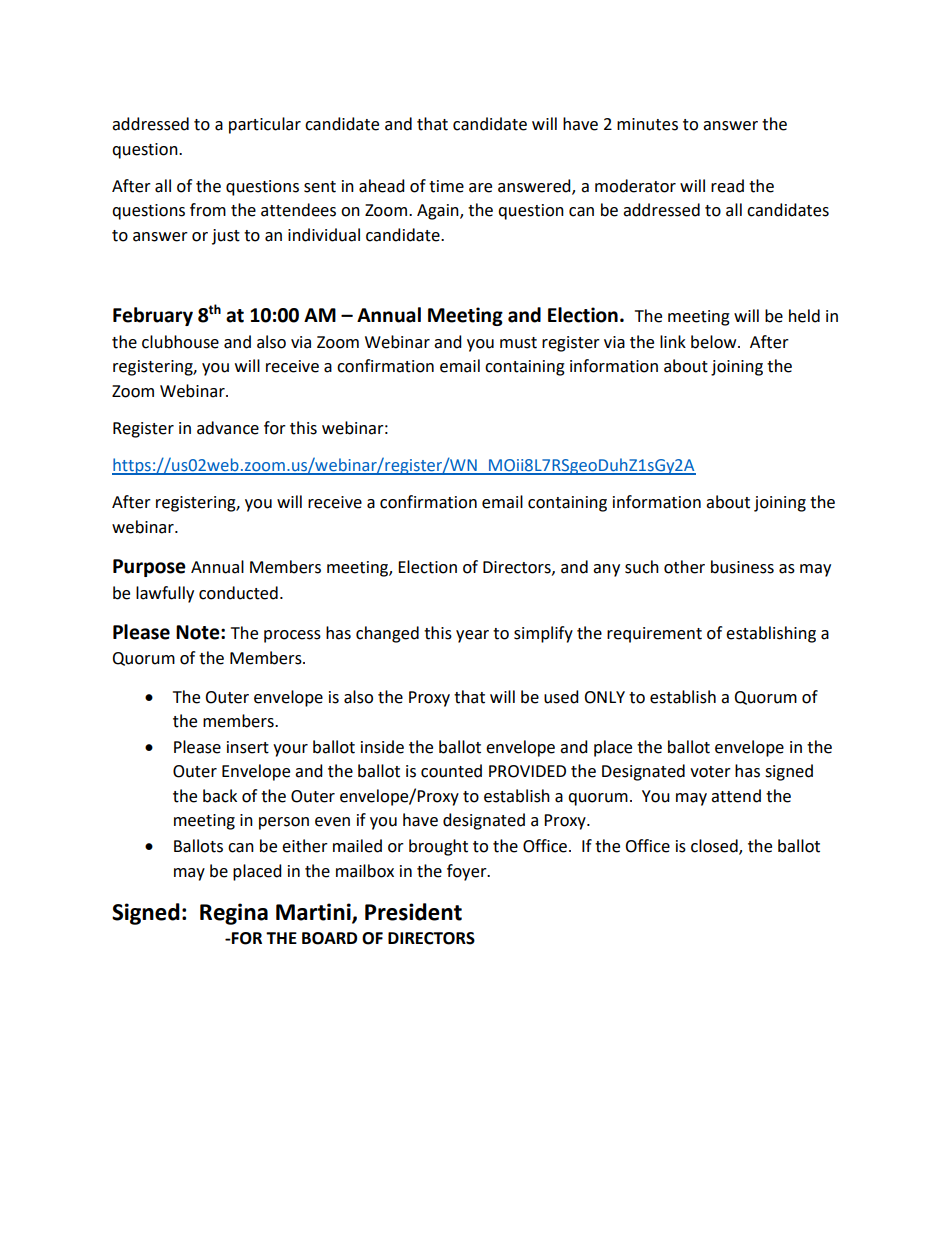 The width and height of the image is (952, 1233). I want to click on particular, so click(265, 125).
